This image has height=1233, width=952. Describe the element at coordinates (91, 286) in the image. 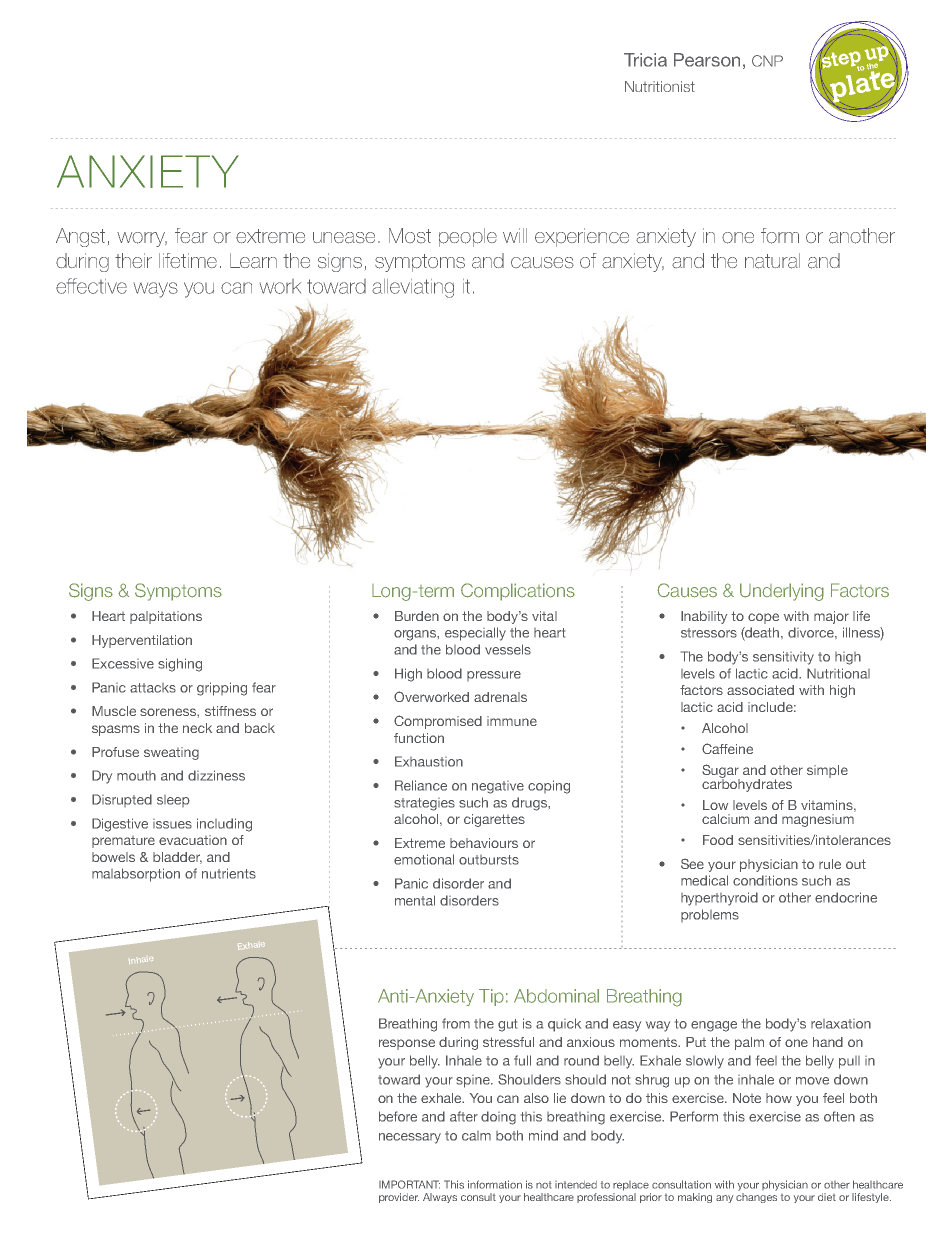

I see `effective` at that location.
